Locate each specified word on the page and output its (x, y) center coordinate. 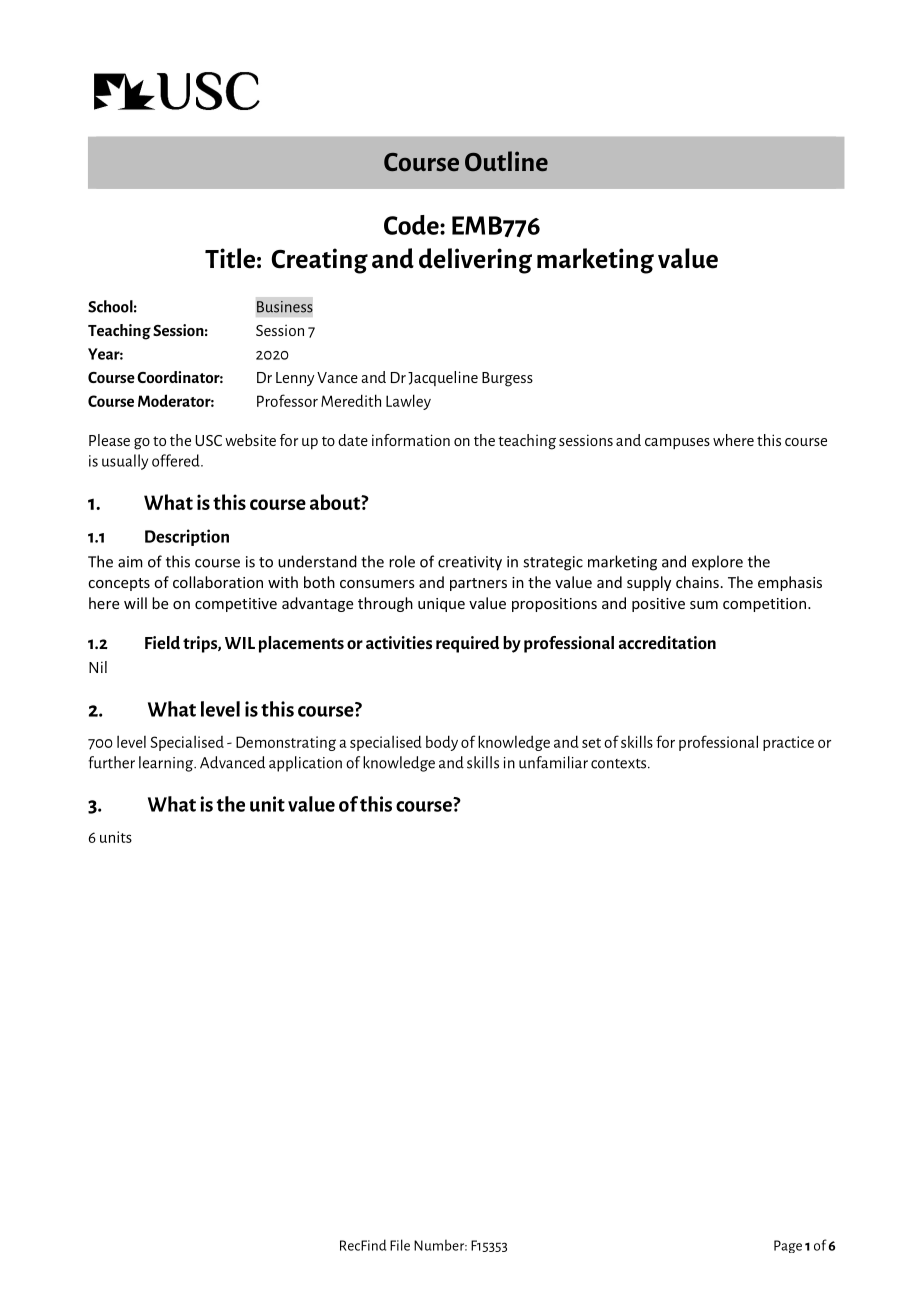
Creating (319, 261)
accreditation (667, 642)
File (400, 1245)
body (442, 743)
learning (167, 764)
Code (412, 225)
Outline (506, 161)
